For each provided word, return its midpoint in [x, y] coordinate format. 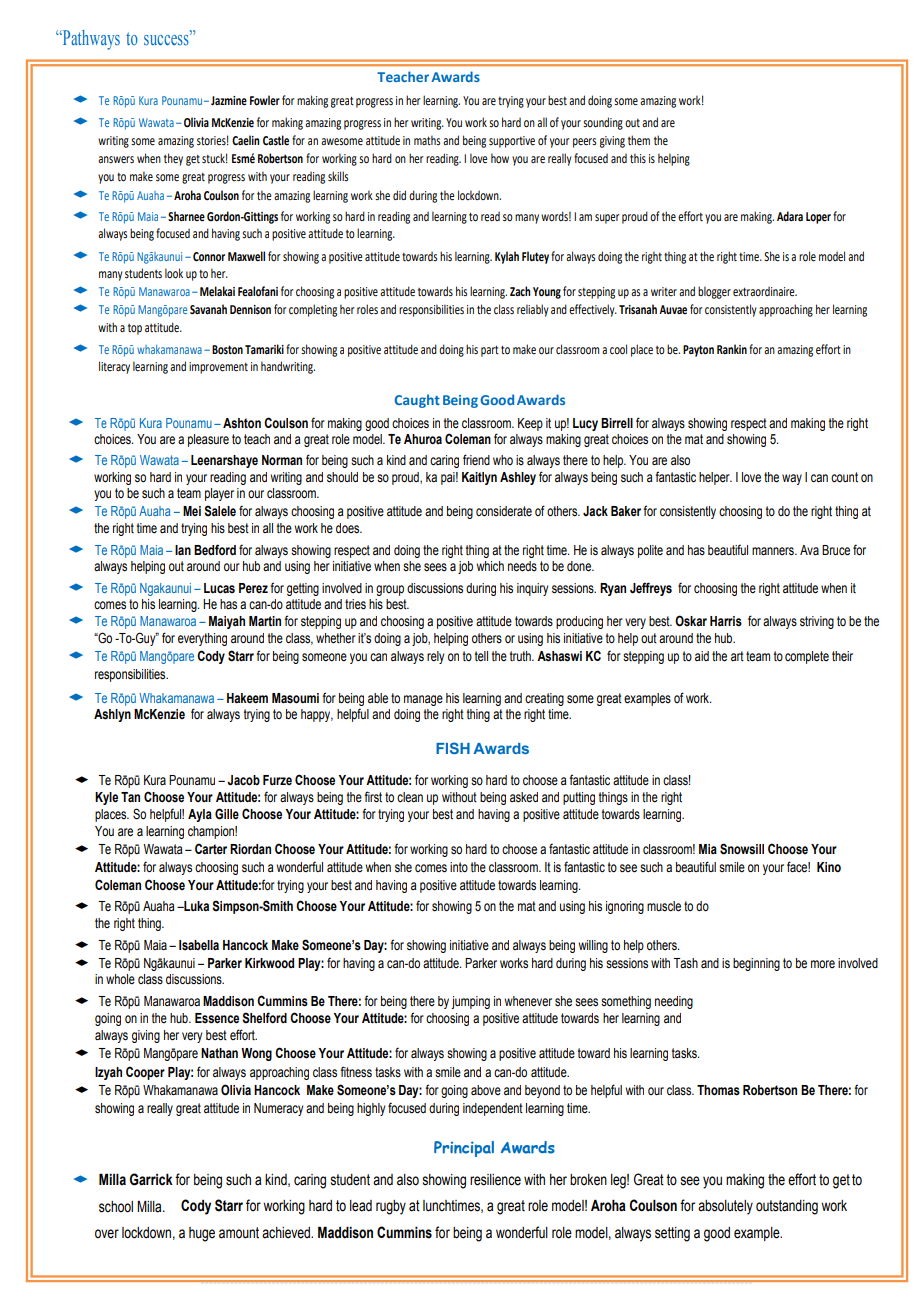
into [459, 867]
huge [202, 1234]
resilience [495, 1180]
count [844, 477]
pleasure [208, 440]
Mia [708, 849]
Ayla [200, 815]
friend [476, 459]
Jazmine [229, 101]
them [639, 140]
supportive [512, 142]
